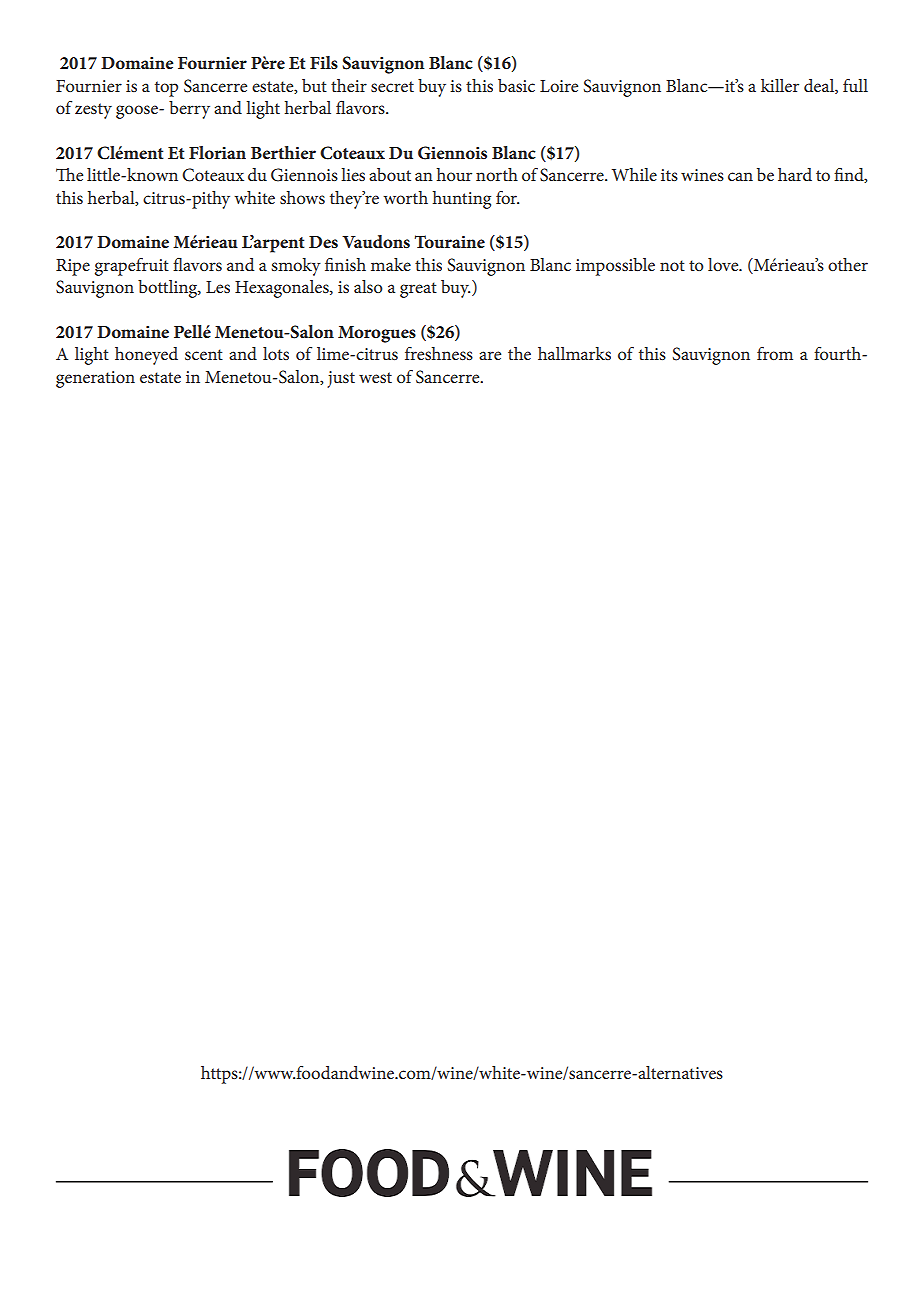 This screenshot has width=924, height=1308. I want to click on killer, so click(780, 85).
